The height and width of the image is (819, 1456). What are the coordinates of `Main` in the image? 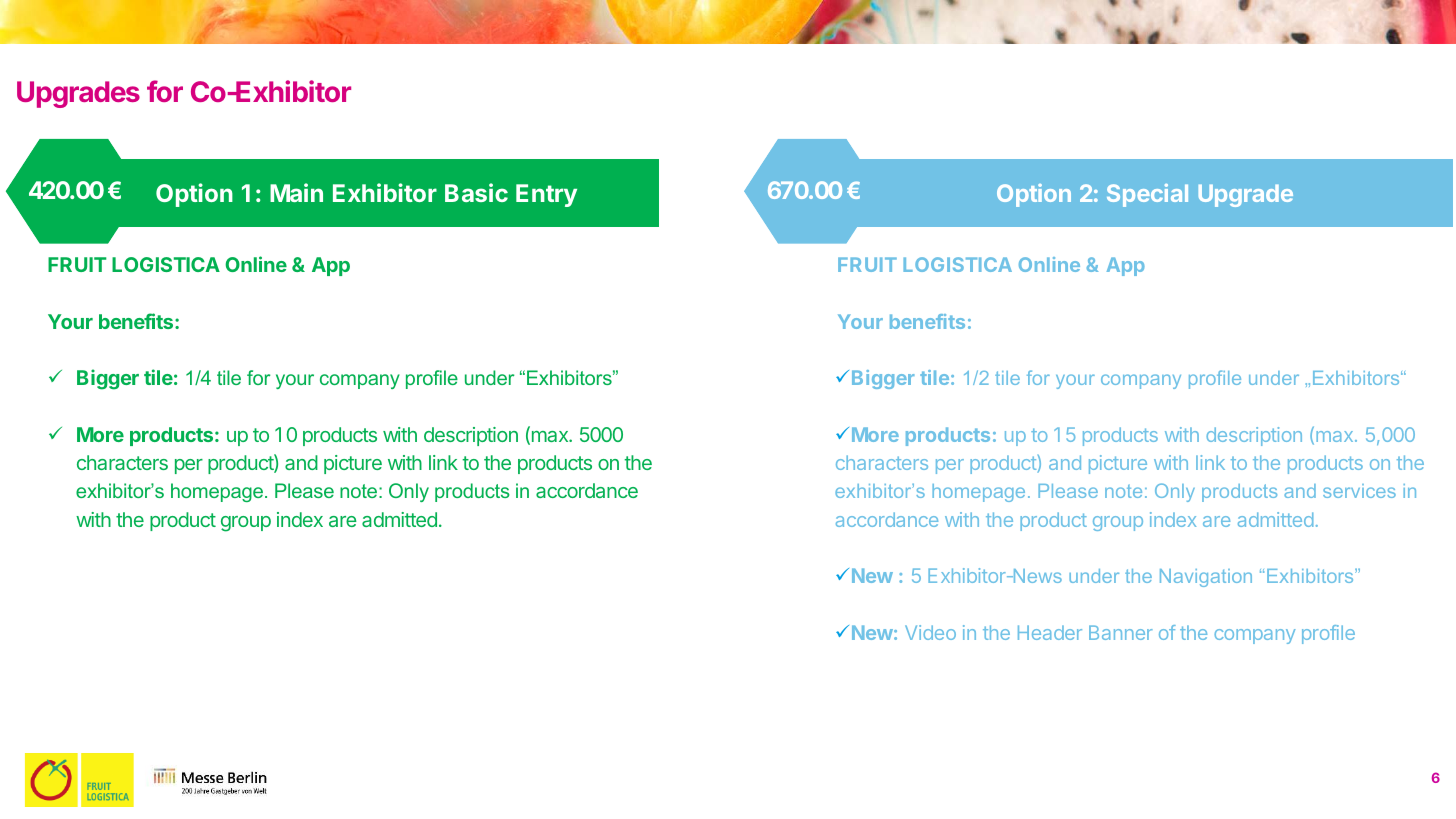 It's located at (296, 192).
